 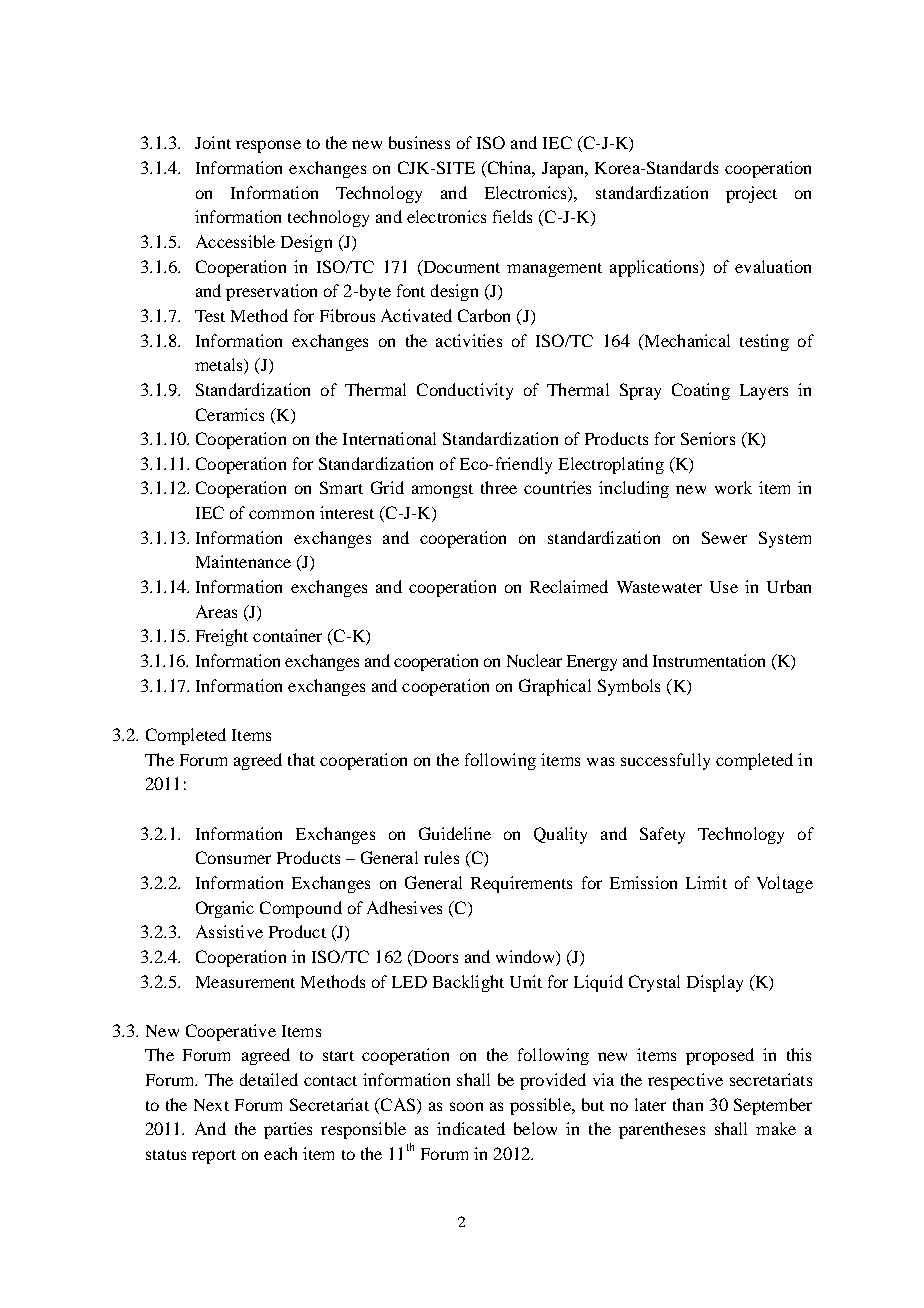 What do you see at coordinates (751, 194) in the page?
I see `project` at bounding box center [751, 194].
